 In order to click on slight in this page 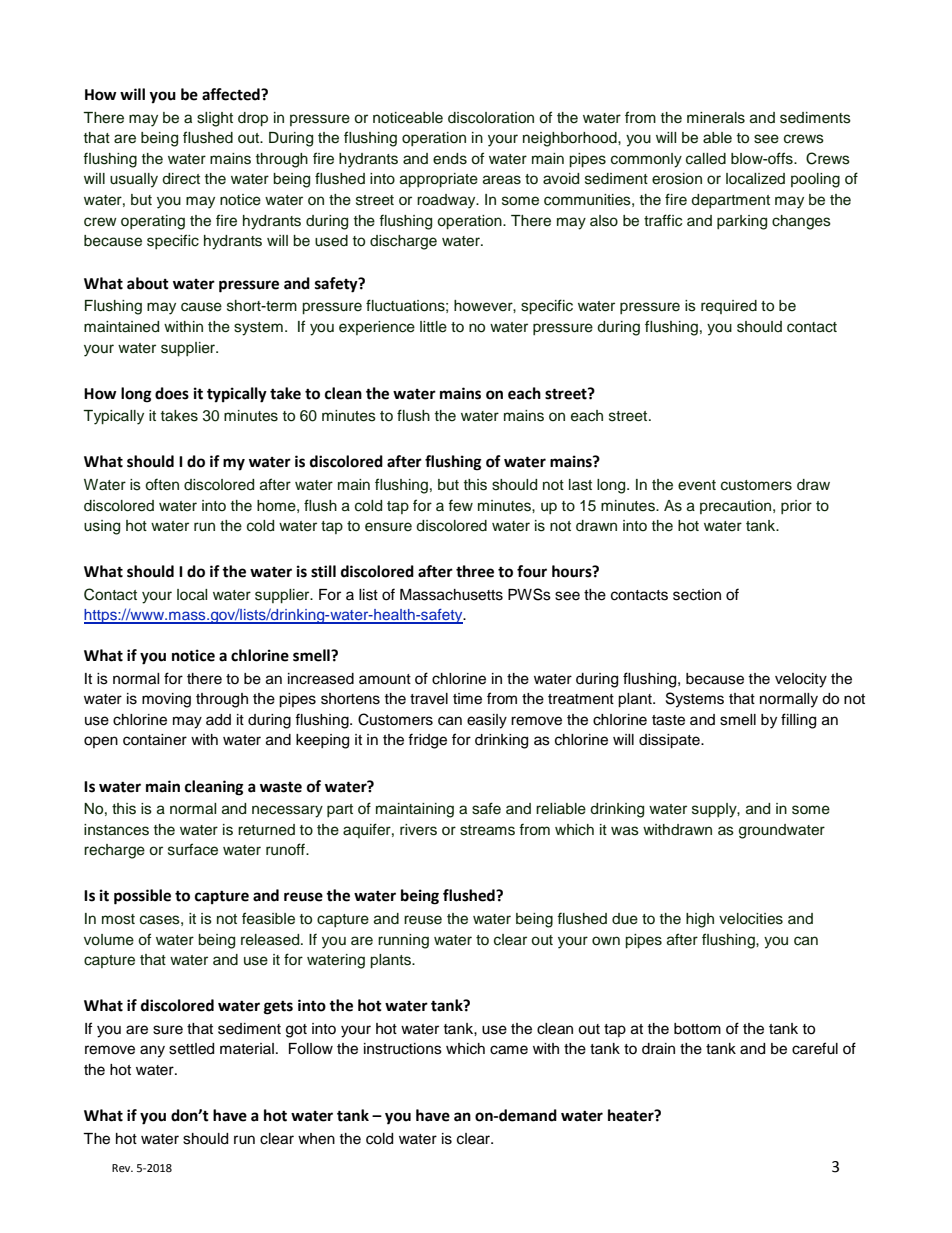, I will do `click(215, 119)`.
